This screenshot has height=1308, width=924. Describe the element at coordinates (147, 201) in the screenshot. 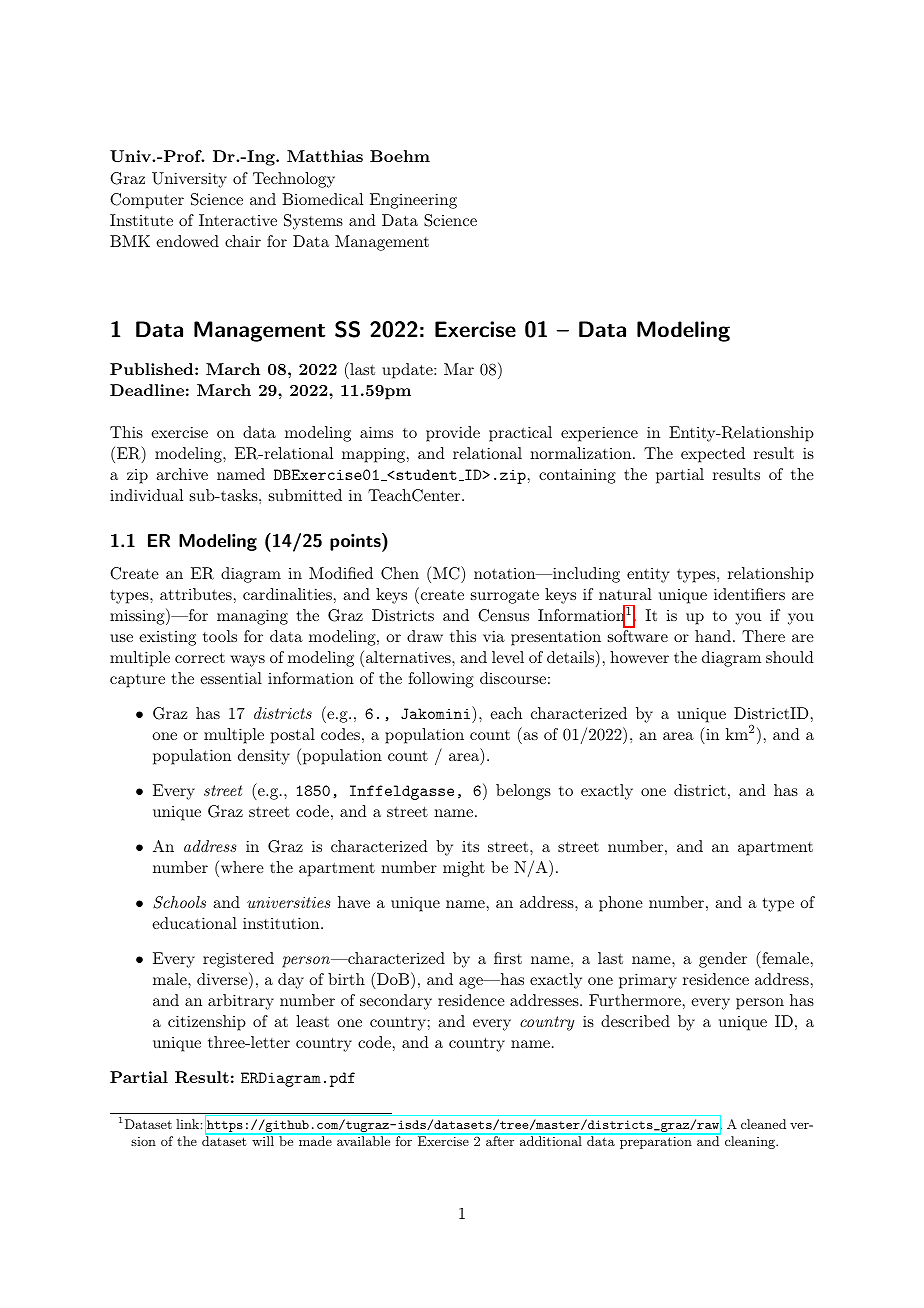

I see `Computer` at that location.
